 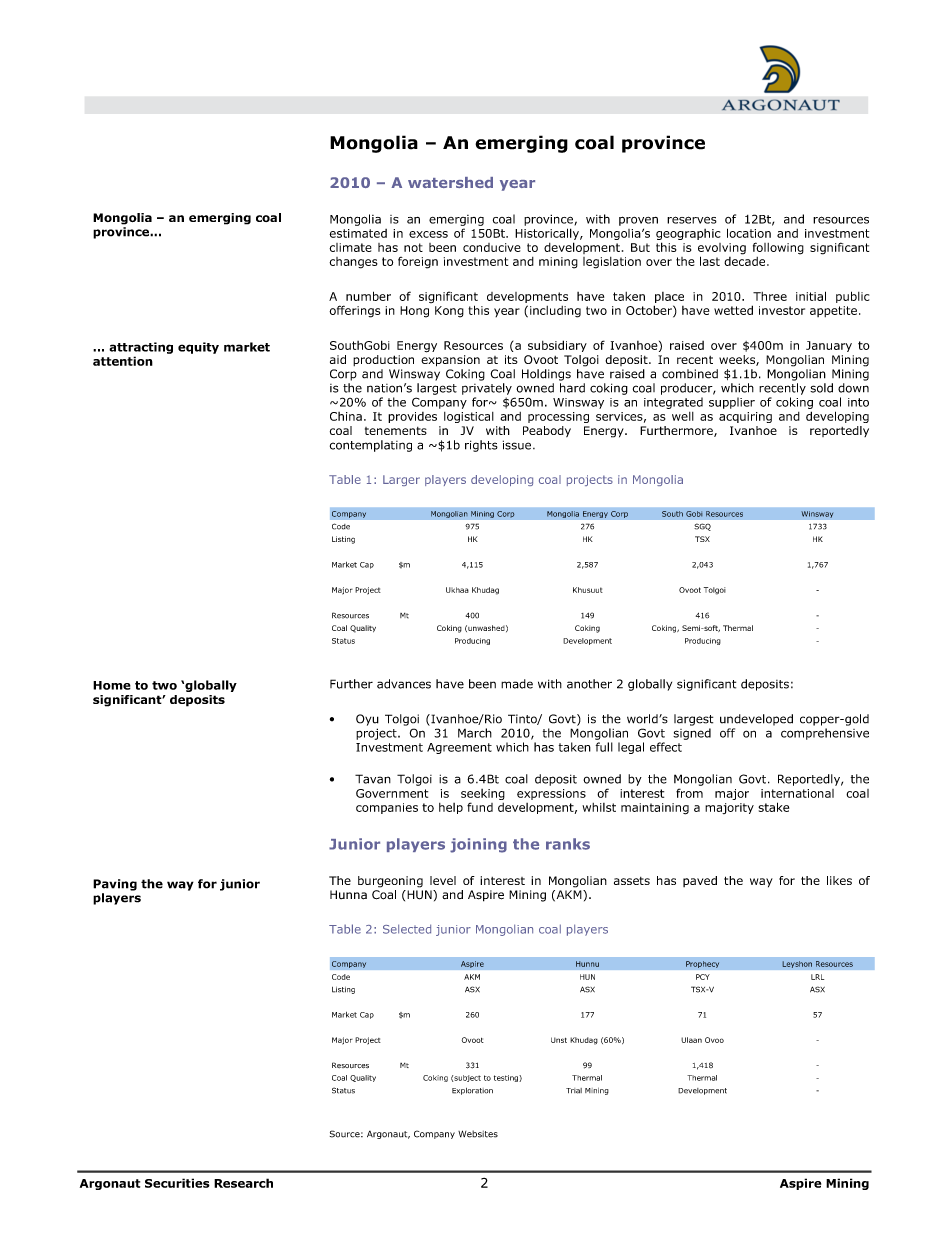 I want to click on Websites, so click(x=478, y=1134).
